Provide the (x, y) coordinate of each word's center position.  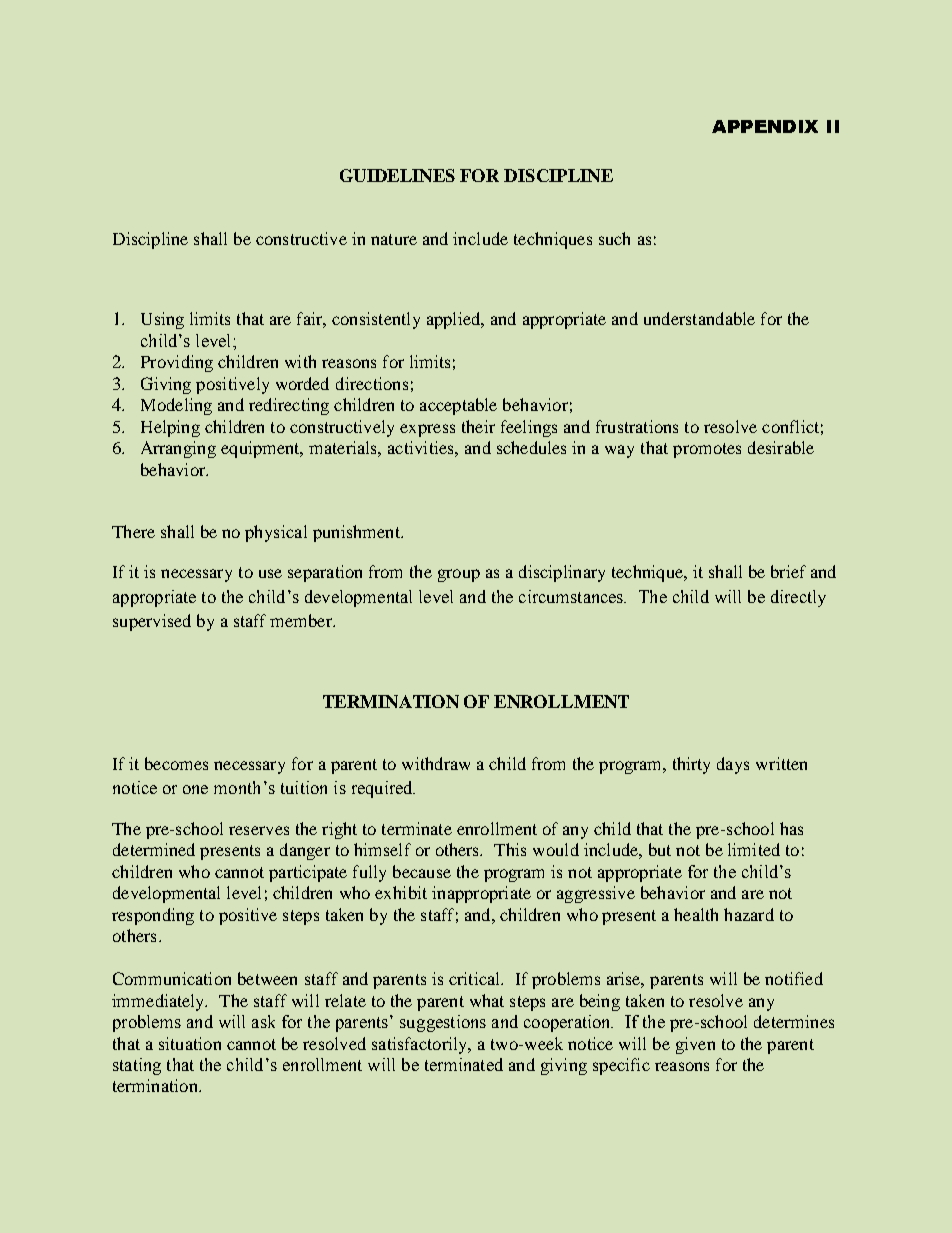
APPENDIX (765, 126)
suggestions (443, 1023)
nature (394, 239)
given (695, 1045)
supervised (152, 622)
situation (190, 1043)
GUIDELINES (397, 175)
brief (788, 571)
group (459, 575)
